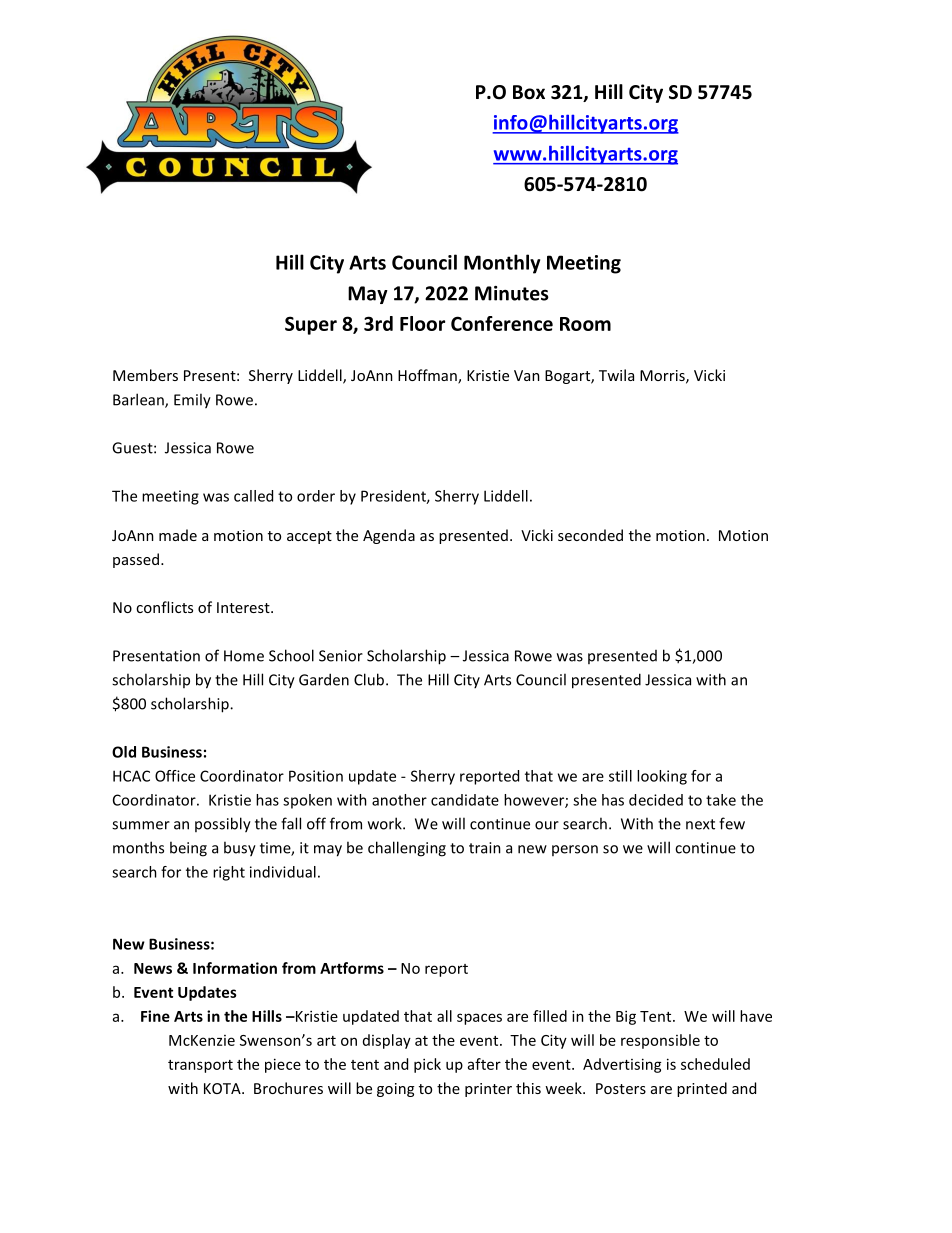  I want to click on Office, so click(175, 776).
